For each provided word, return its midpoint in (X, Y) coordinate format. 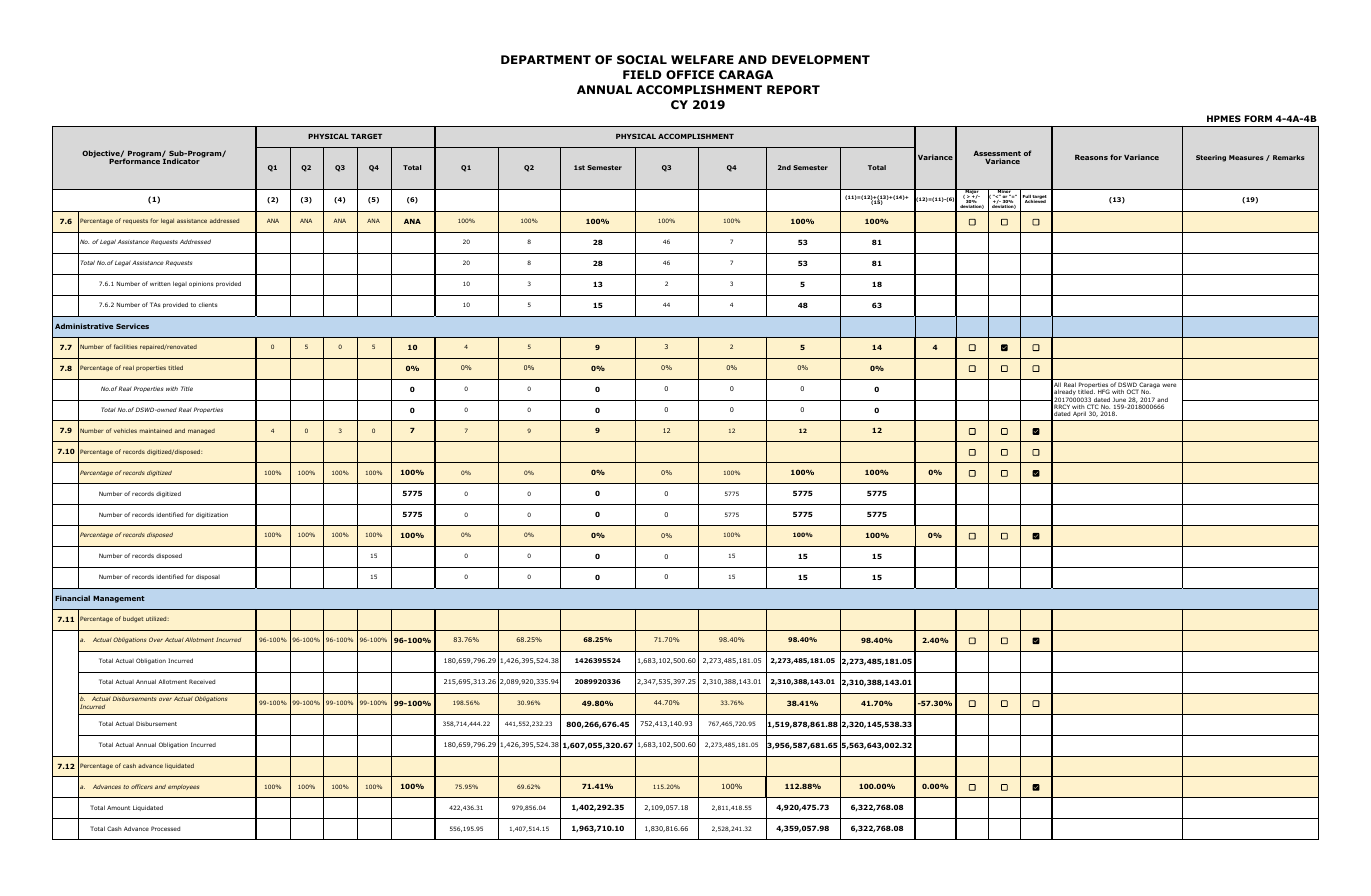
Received (202, 681)
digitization (212, 515)
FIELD (642, 74)
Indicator (181, 161)
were (1169, 385)
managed (201, 431)
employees (183, 787)
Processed (165, 828)
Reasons (1091, 157)
